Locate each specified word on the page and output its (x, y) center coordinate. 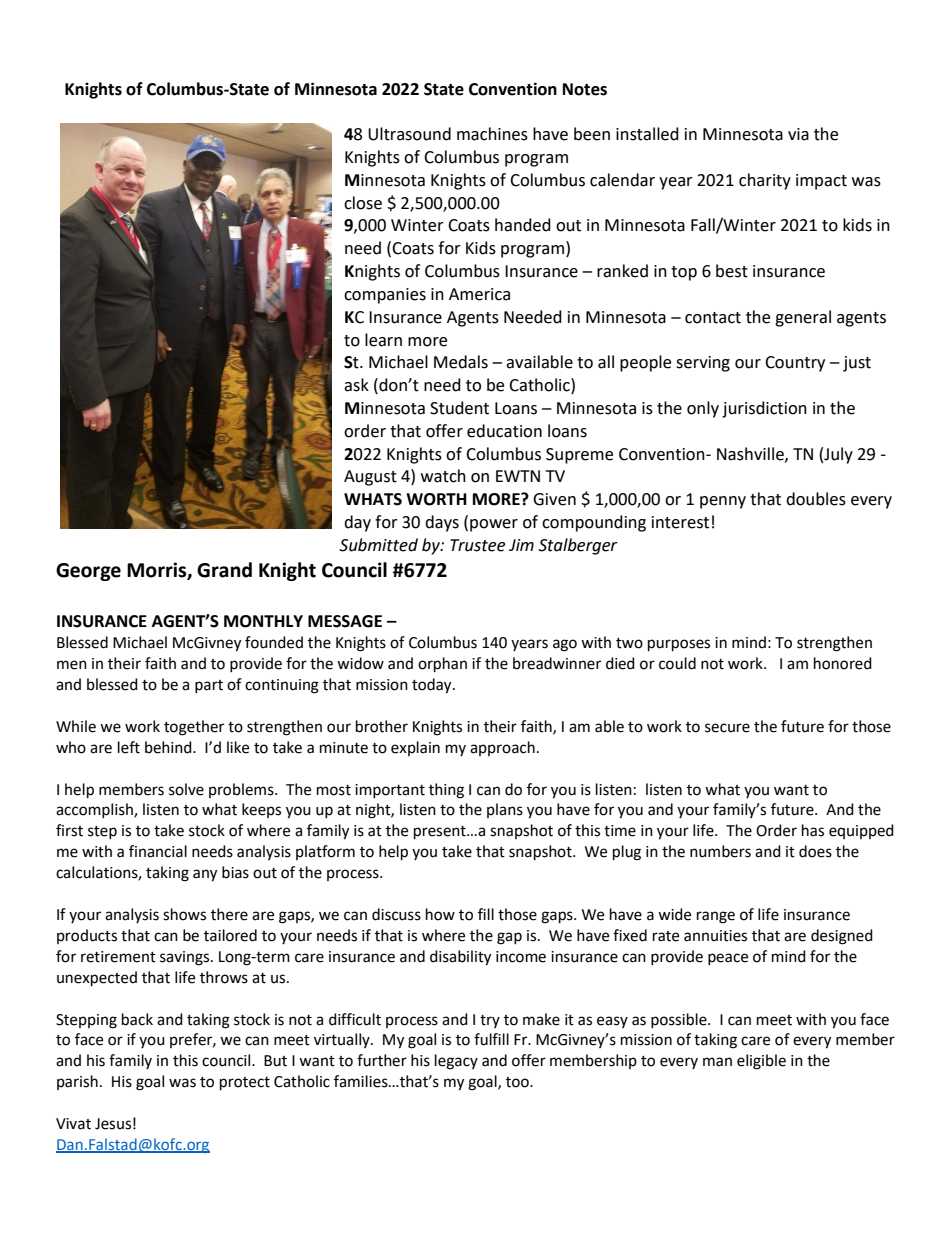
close (363, 203)
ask (356, 385)
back (137, 1019)
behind (169, 747)
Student (459, 408)
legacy (456, 1062)
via (798, 134)
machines (492, 134)
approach (502, 748)
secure (727, 728)
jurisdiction (764, 409)
